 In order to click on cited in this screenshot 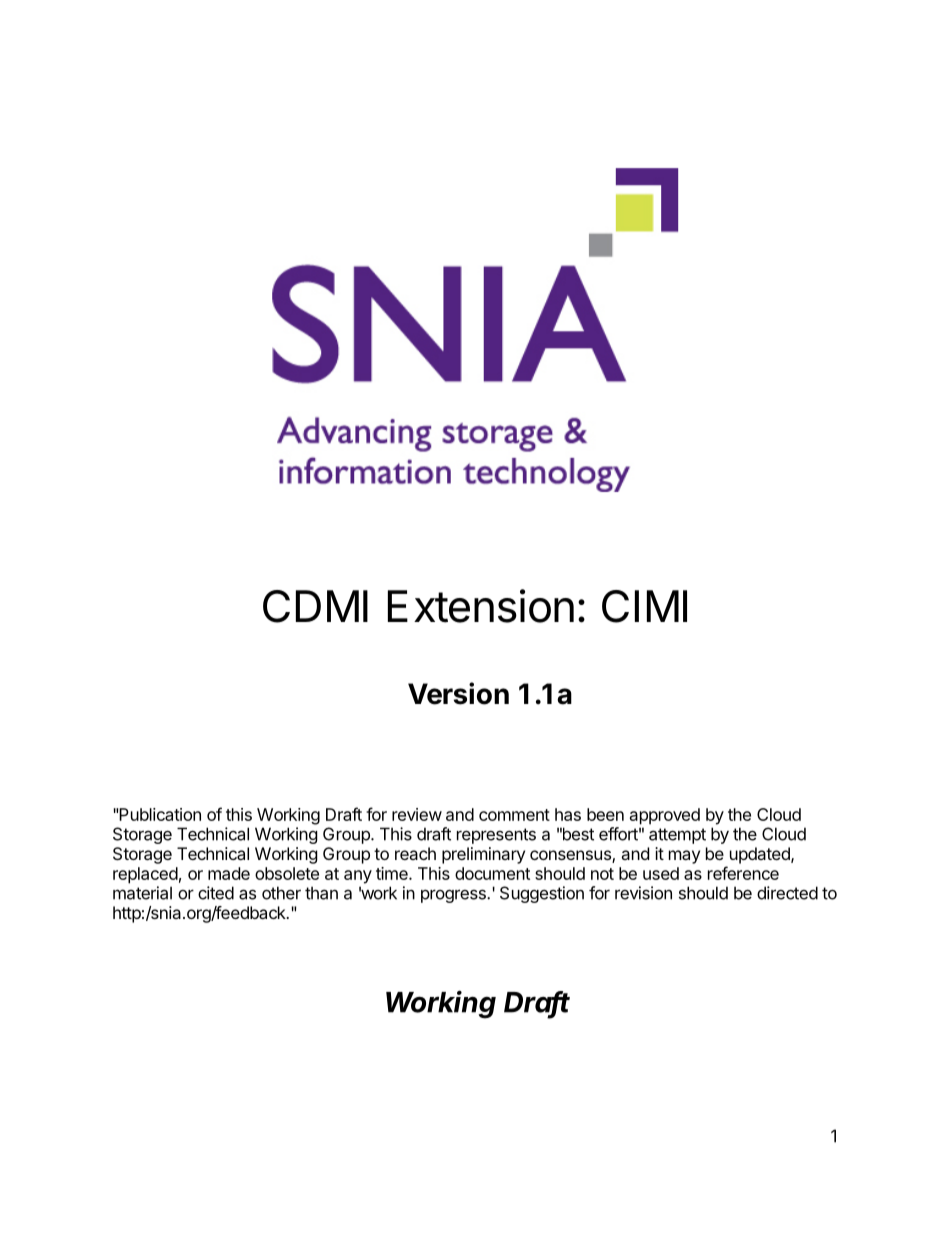, I will do `click(216, 893)`.
